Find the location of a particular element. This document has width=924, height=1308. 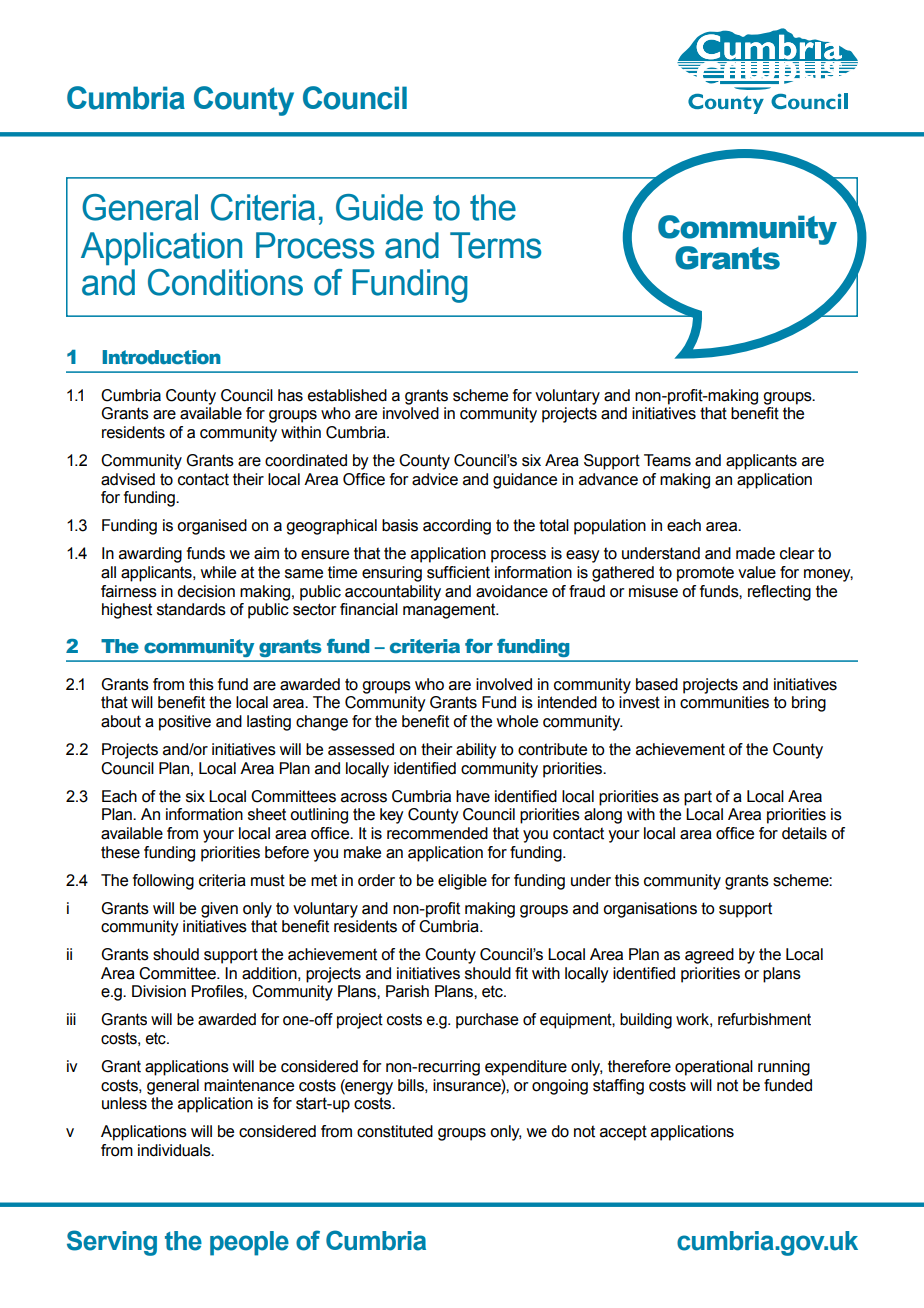

Serving is located at coordinates (112, 1243).
